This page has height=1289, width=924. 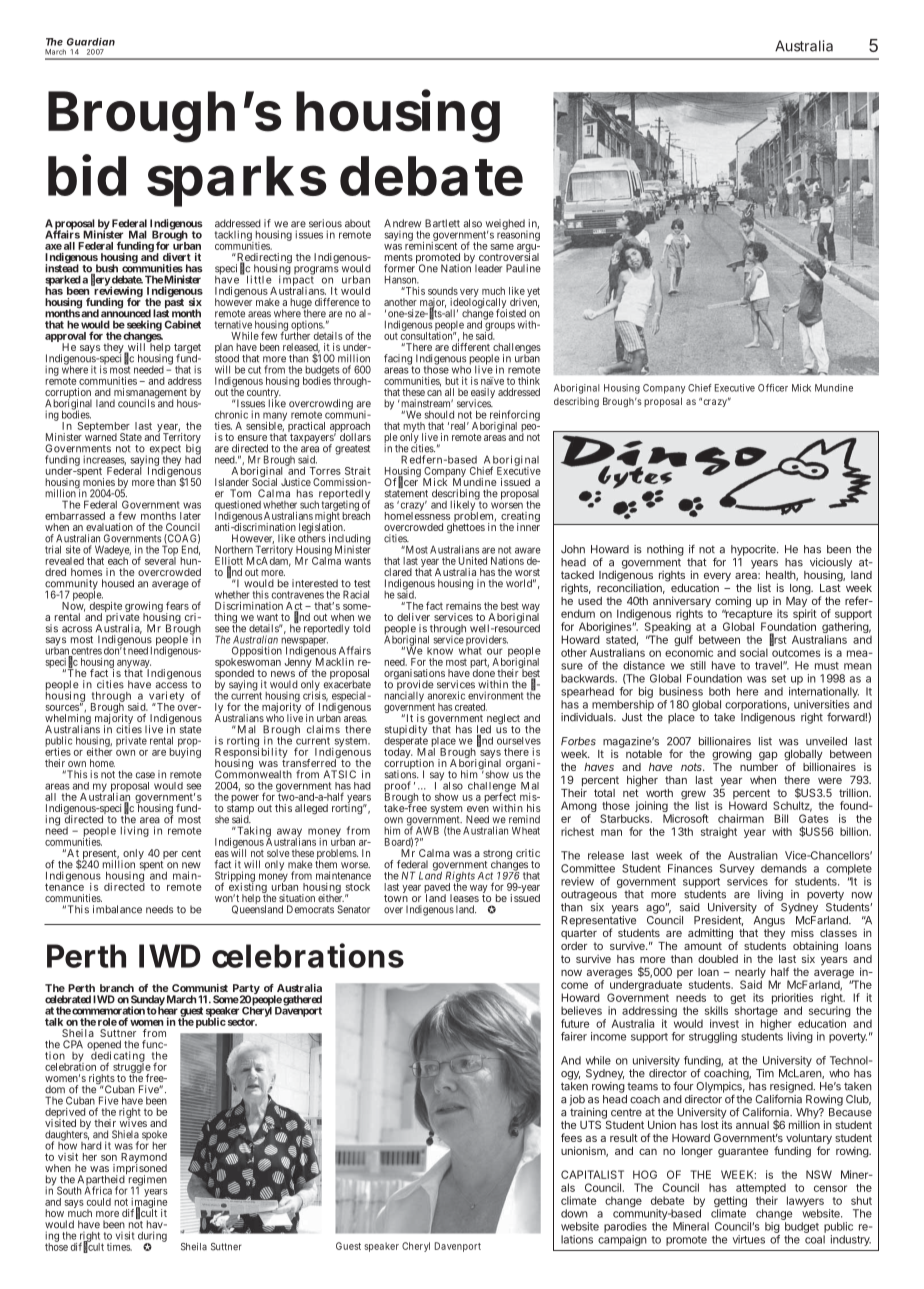 What do you see at coordinates (91, 42) in the page?
I see `Guardian` at bounding box center [91, 42].
